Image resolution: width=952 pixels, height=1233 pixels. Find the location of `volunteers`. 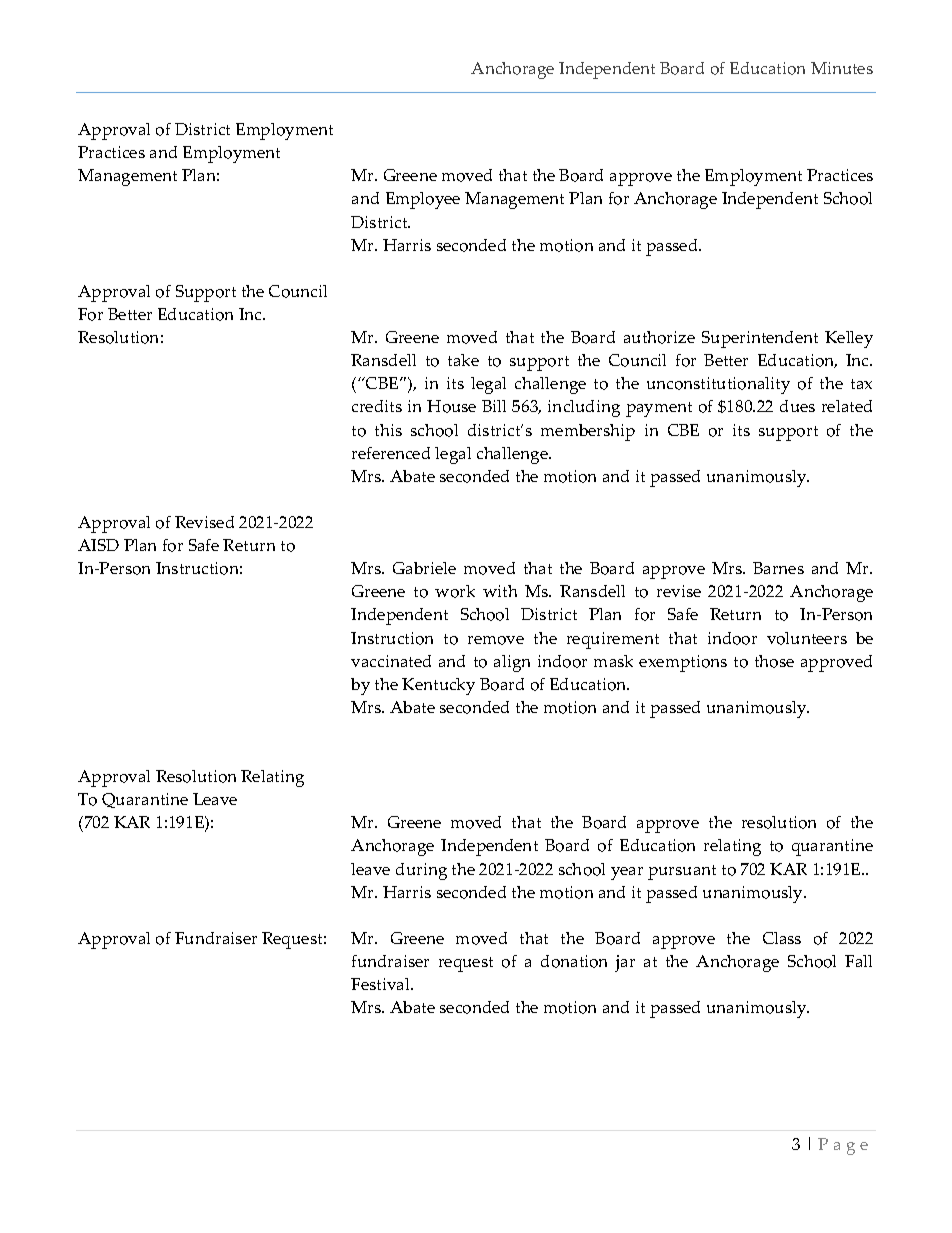

volunteers is located at coordinates (807, 638).
